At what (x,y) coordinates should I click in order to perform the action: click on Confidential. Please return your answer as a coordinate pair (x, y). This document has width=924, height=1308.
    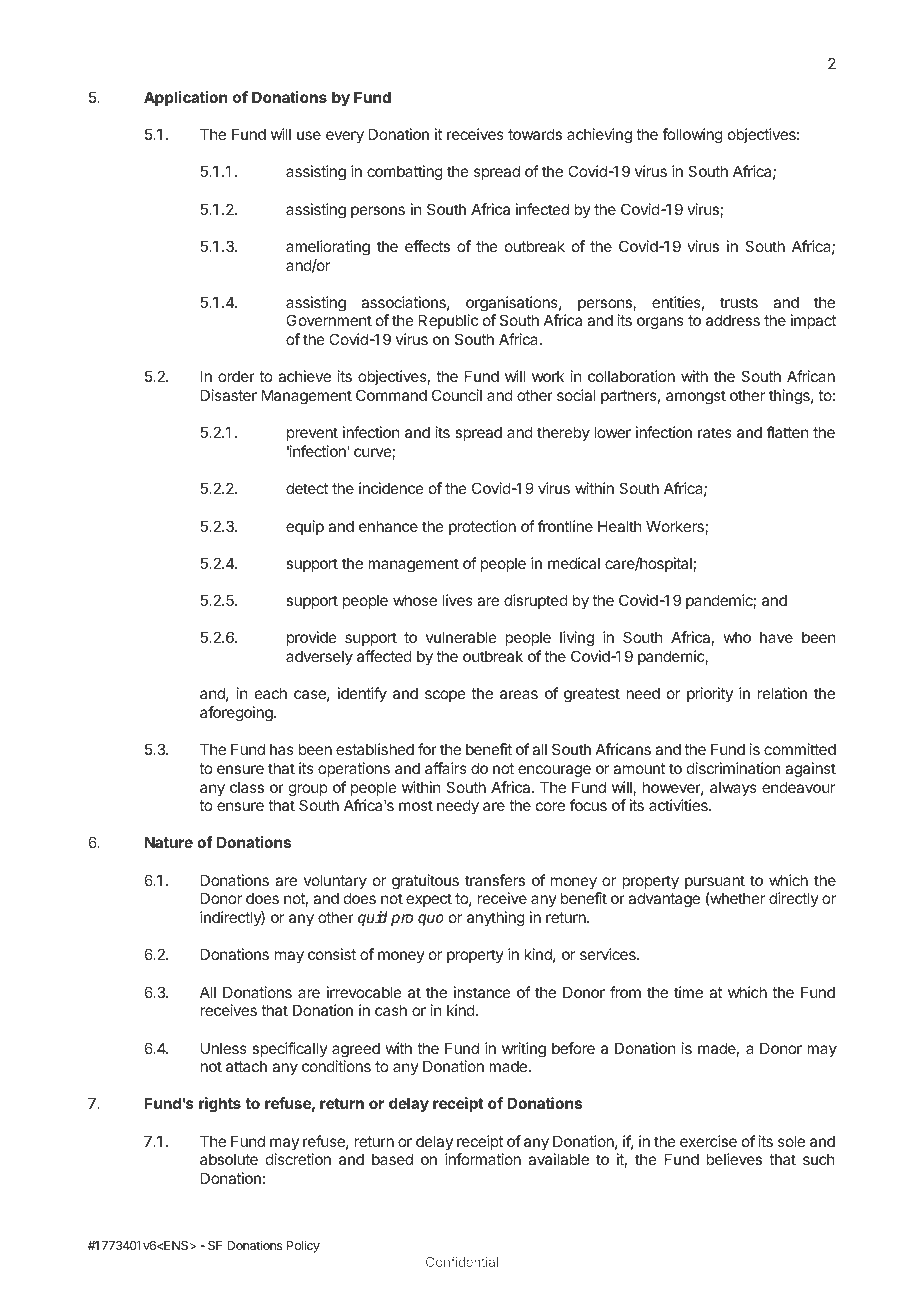
    Looking at the image, I should click on (462, 1261).
